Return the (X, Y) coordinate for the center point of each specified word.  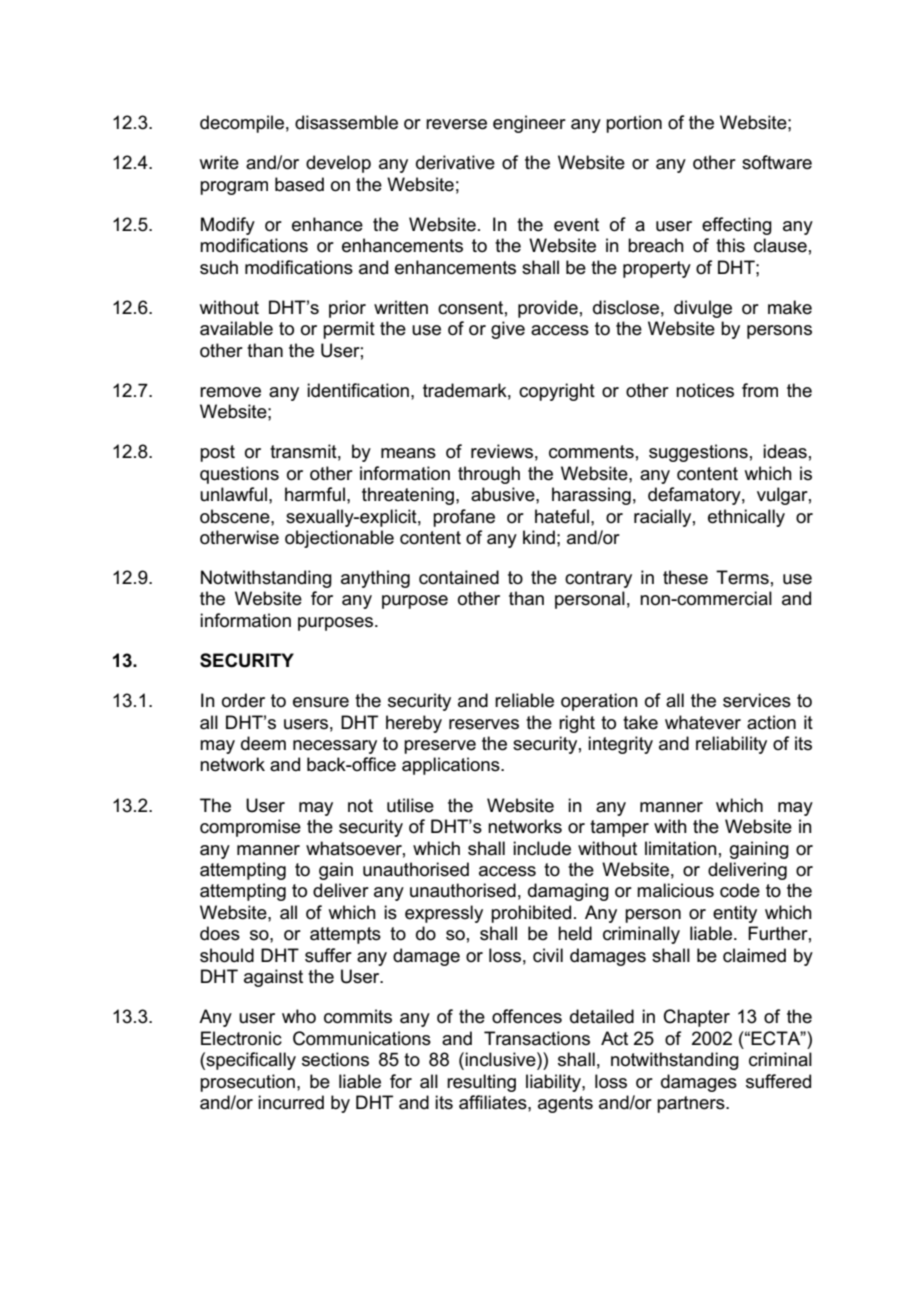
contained (459, 577)
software (777, 162)
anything (375, 579)
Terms (742, 577)
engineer (529, 124)
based (299, 184)
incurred (291, 1102)
